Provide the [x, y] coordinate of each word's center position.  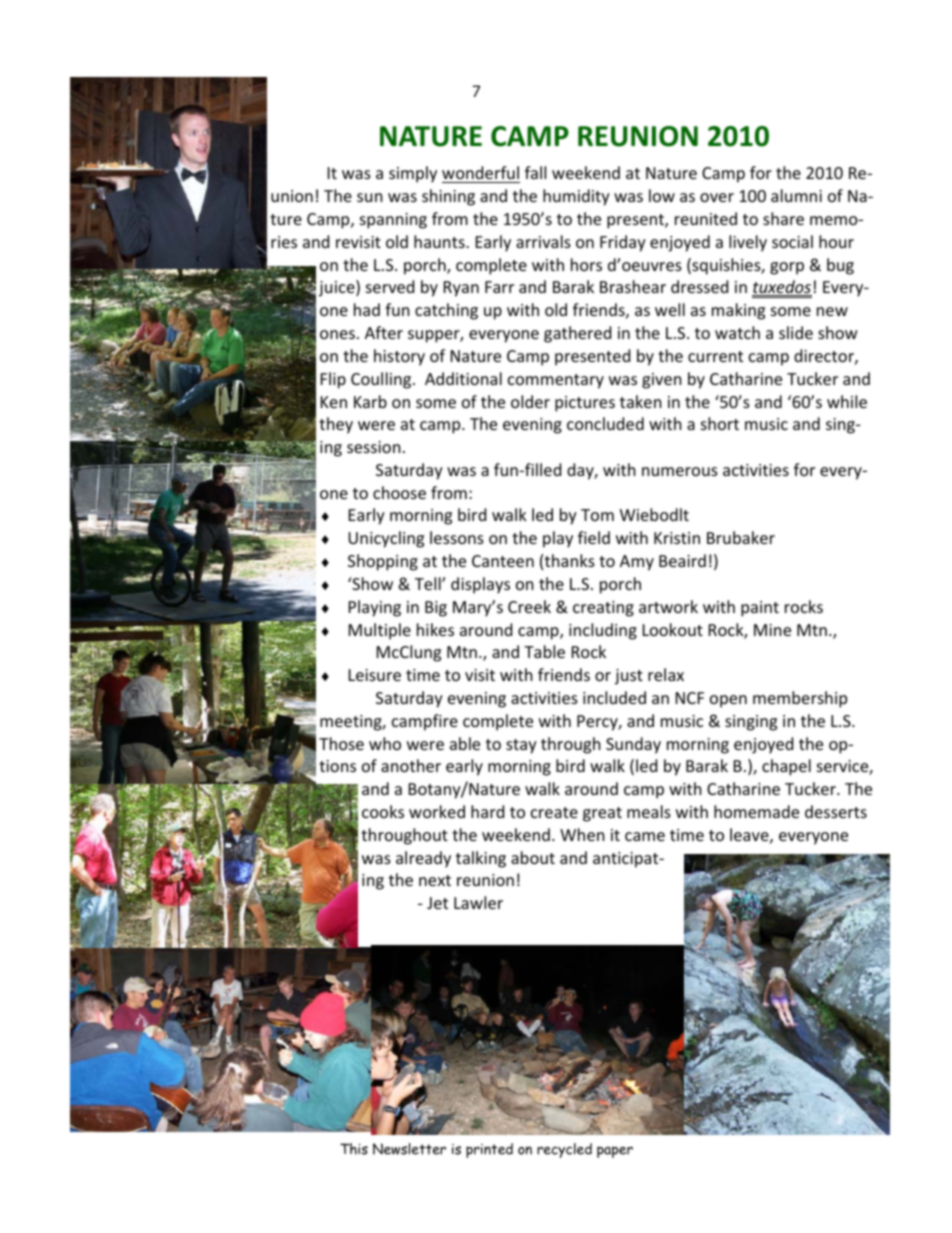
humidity [576, 197]
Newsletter [409, 1149]
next [435, 880]
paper [615, 1152]
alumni [796, 195]
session [374, 447]
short [720, 423]
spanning [393, 221]
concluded [605, 423]
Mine [772, 630]
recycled [564, 1150]
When [582, 834]
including [603, 631]
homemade [756, 811]
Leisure [375, 675]
